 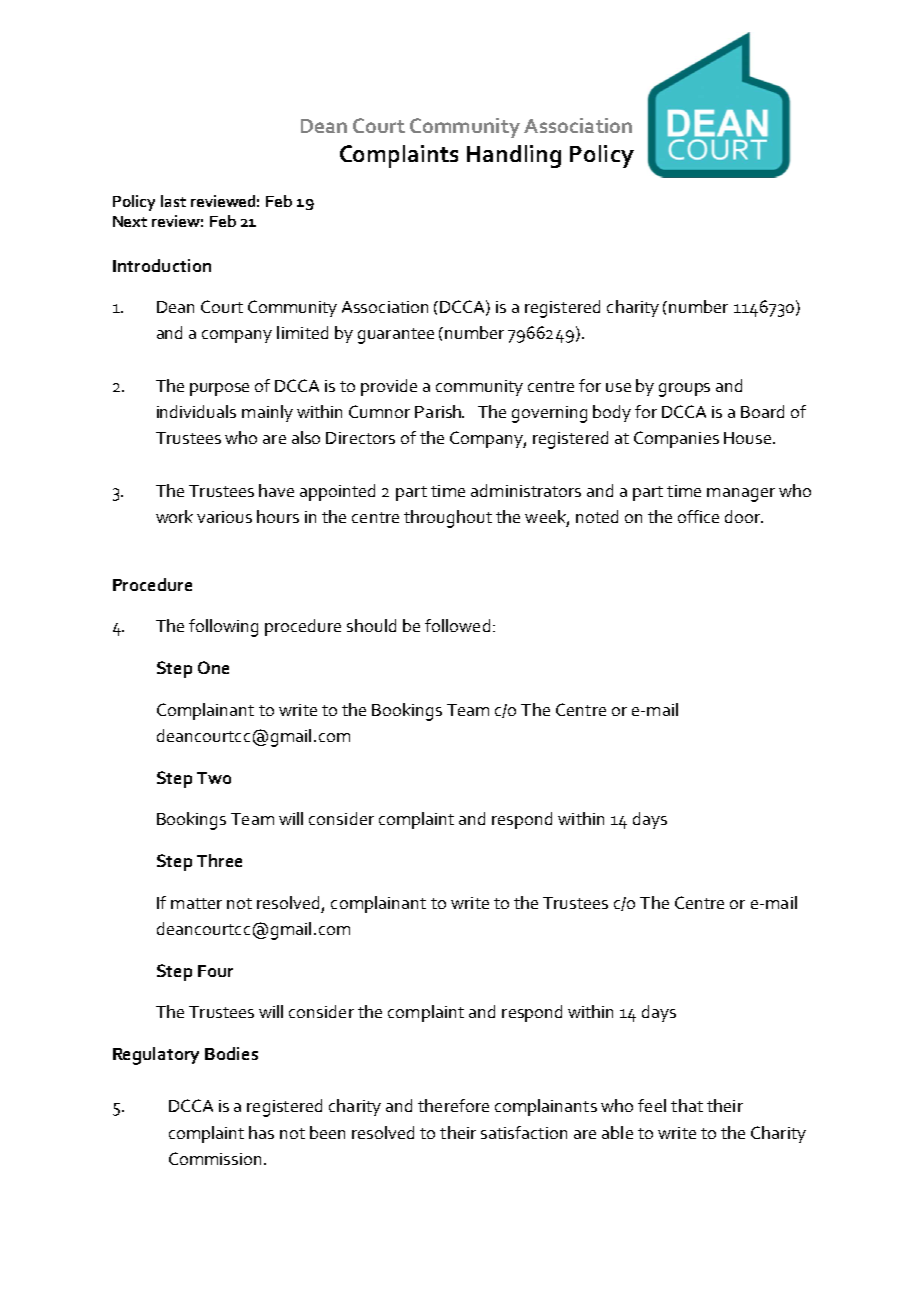 I want to click on Three, so click(x=219, y=860).
